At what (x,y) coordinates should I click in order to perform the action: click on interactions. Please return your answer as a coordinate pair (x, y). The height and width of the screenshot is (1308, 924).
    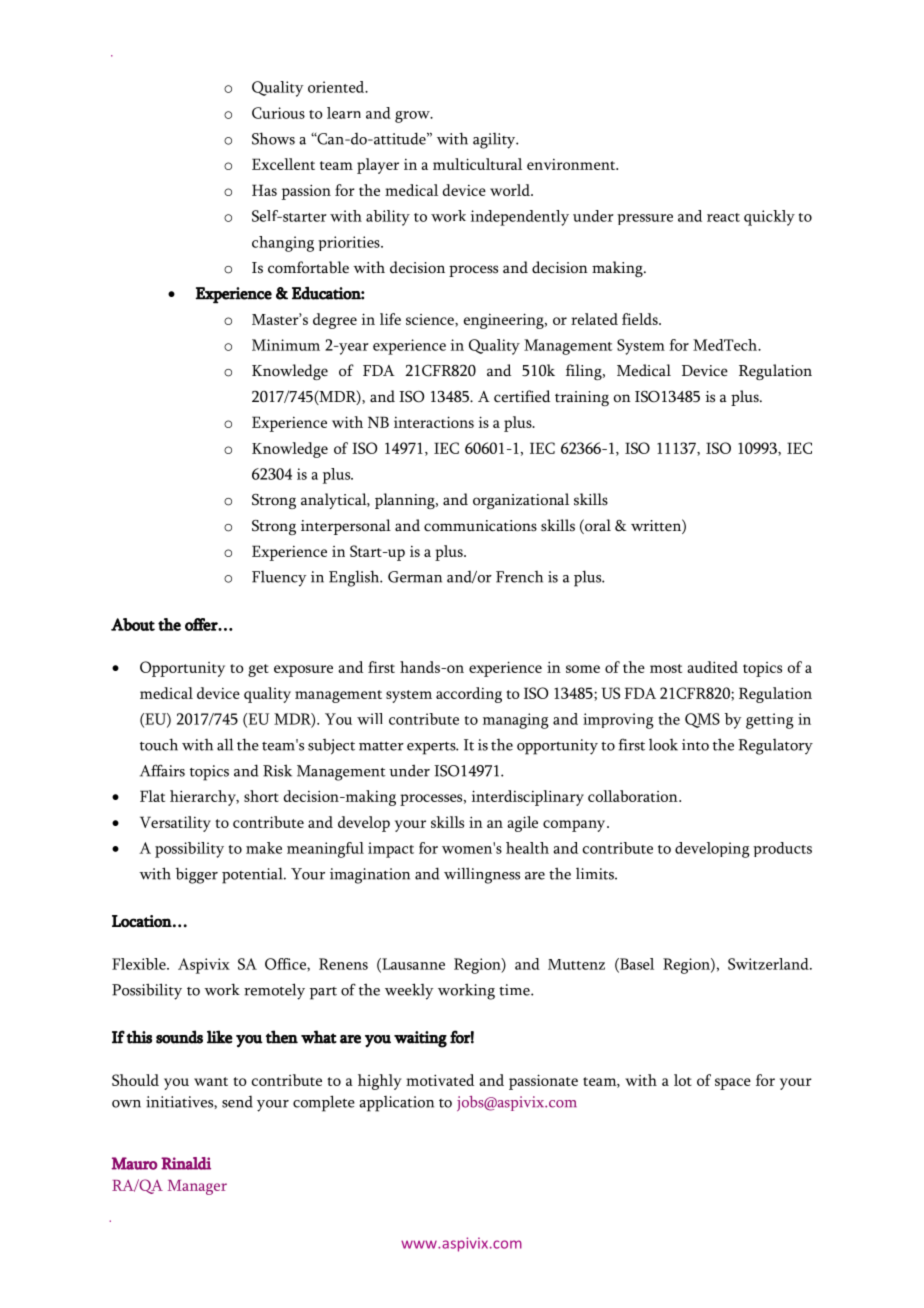
    Looking at the image, I should click on (434, 422).
